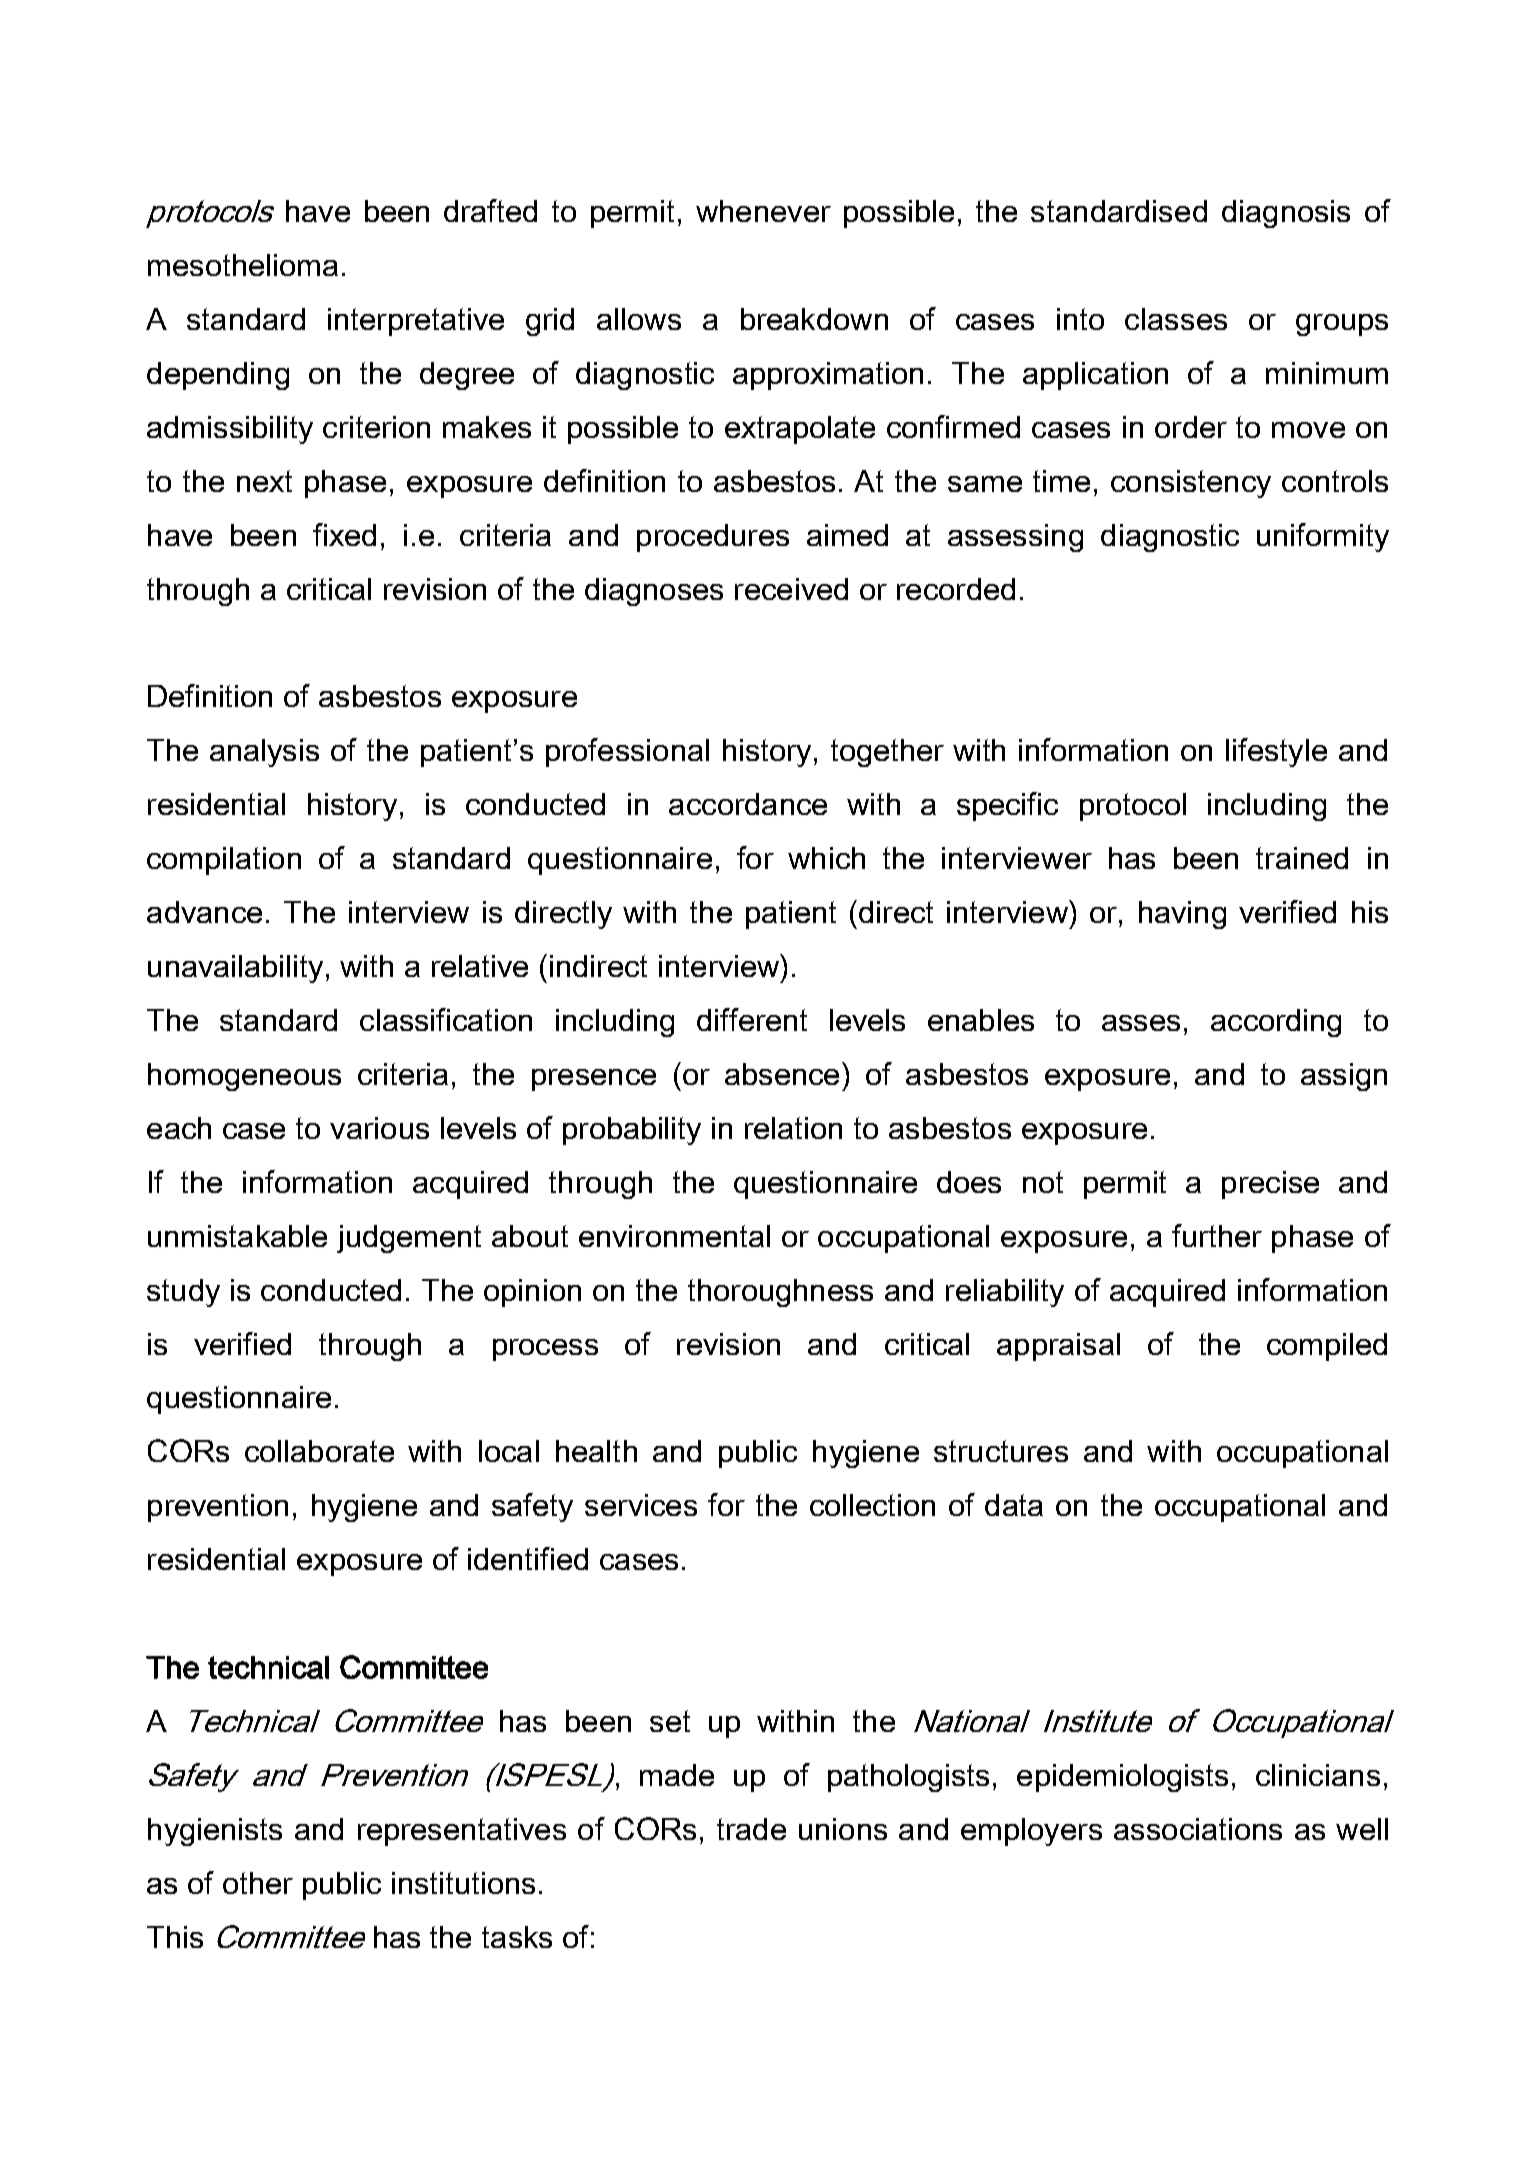 This screenshot has width=1536, height=2172. I want to click on homogeneous, so click(244, 1077).
